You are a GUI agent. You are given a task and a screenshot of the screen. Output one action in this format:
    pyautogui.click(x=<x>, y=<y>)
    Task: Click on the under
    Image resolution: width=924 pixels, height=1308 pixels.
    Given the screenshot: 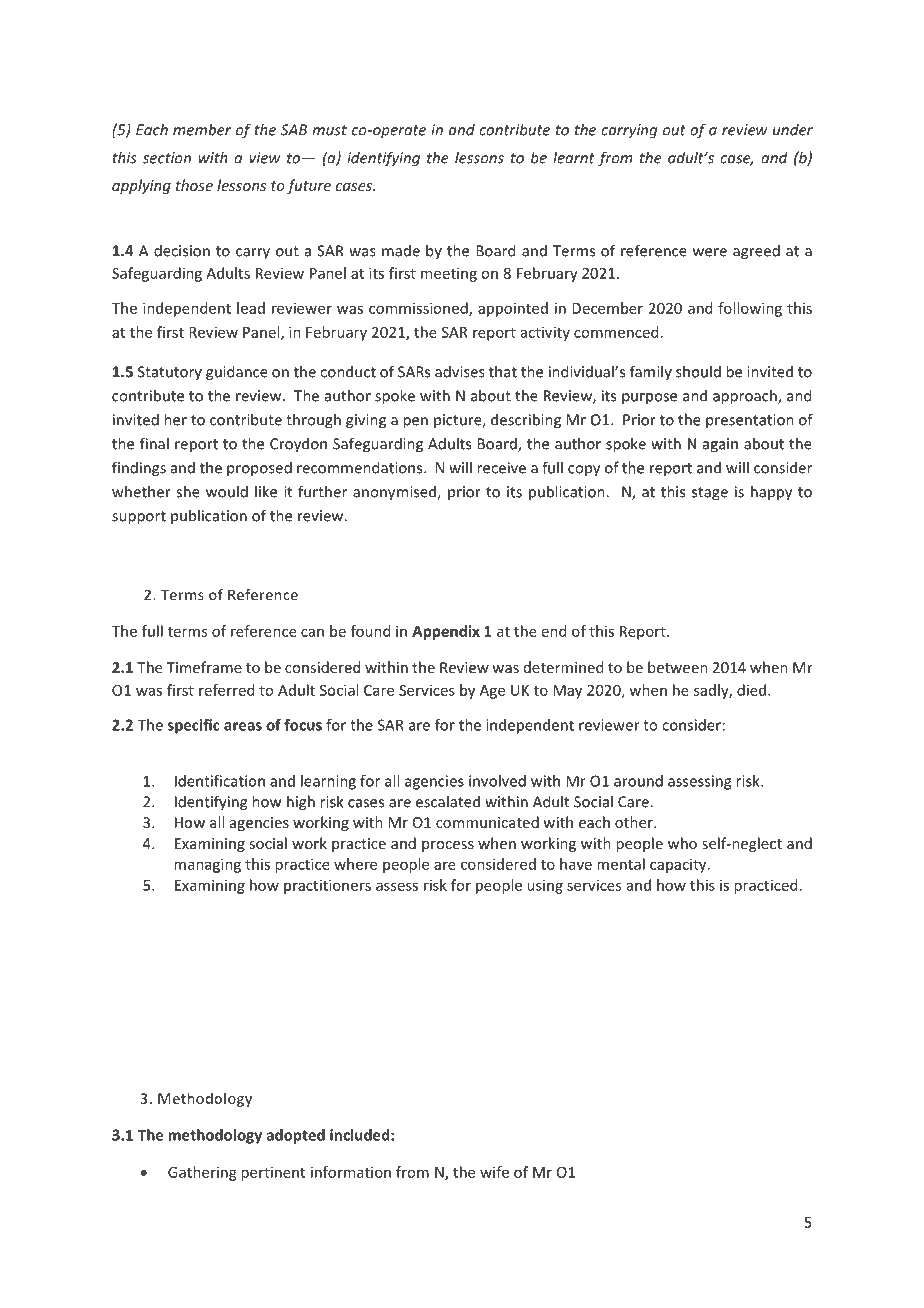 What is the action you would take?
    pyautogui.click(x=793, y=130)
